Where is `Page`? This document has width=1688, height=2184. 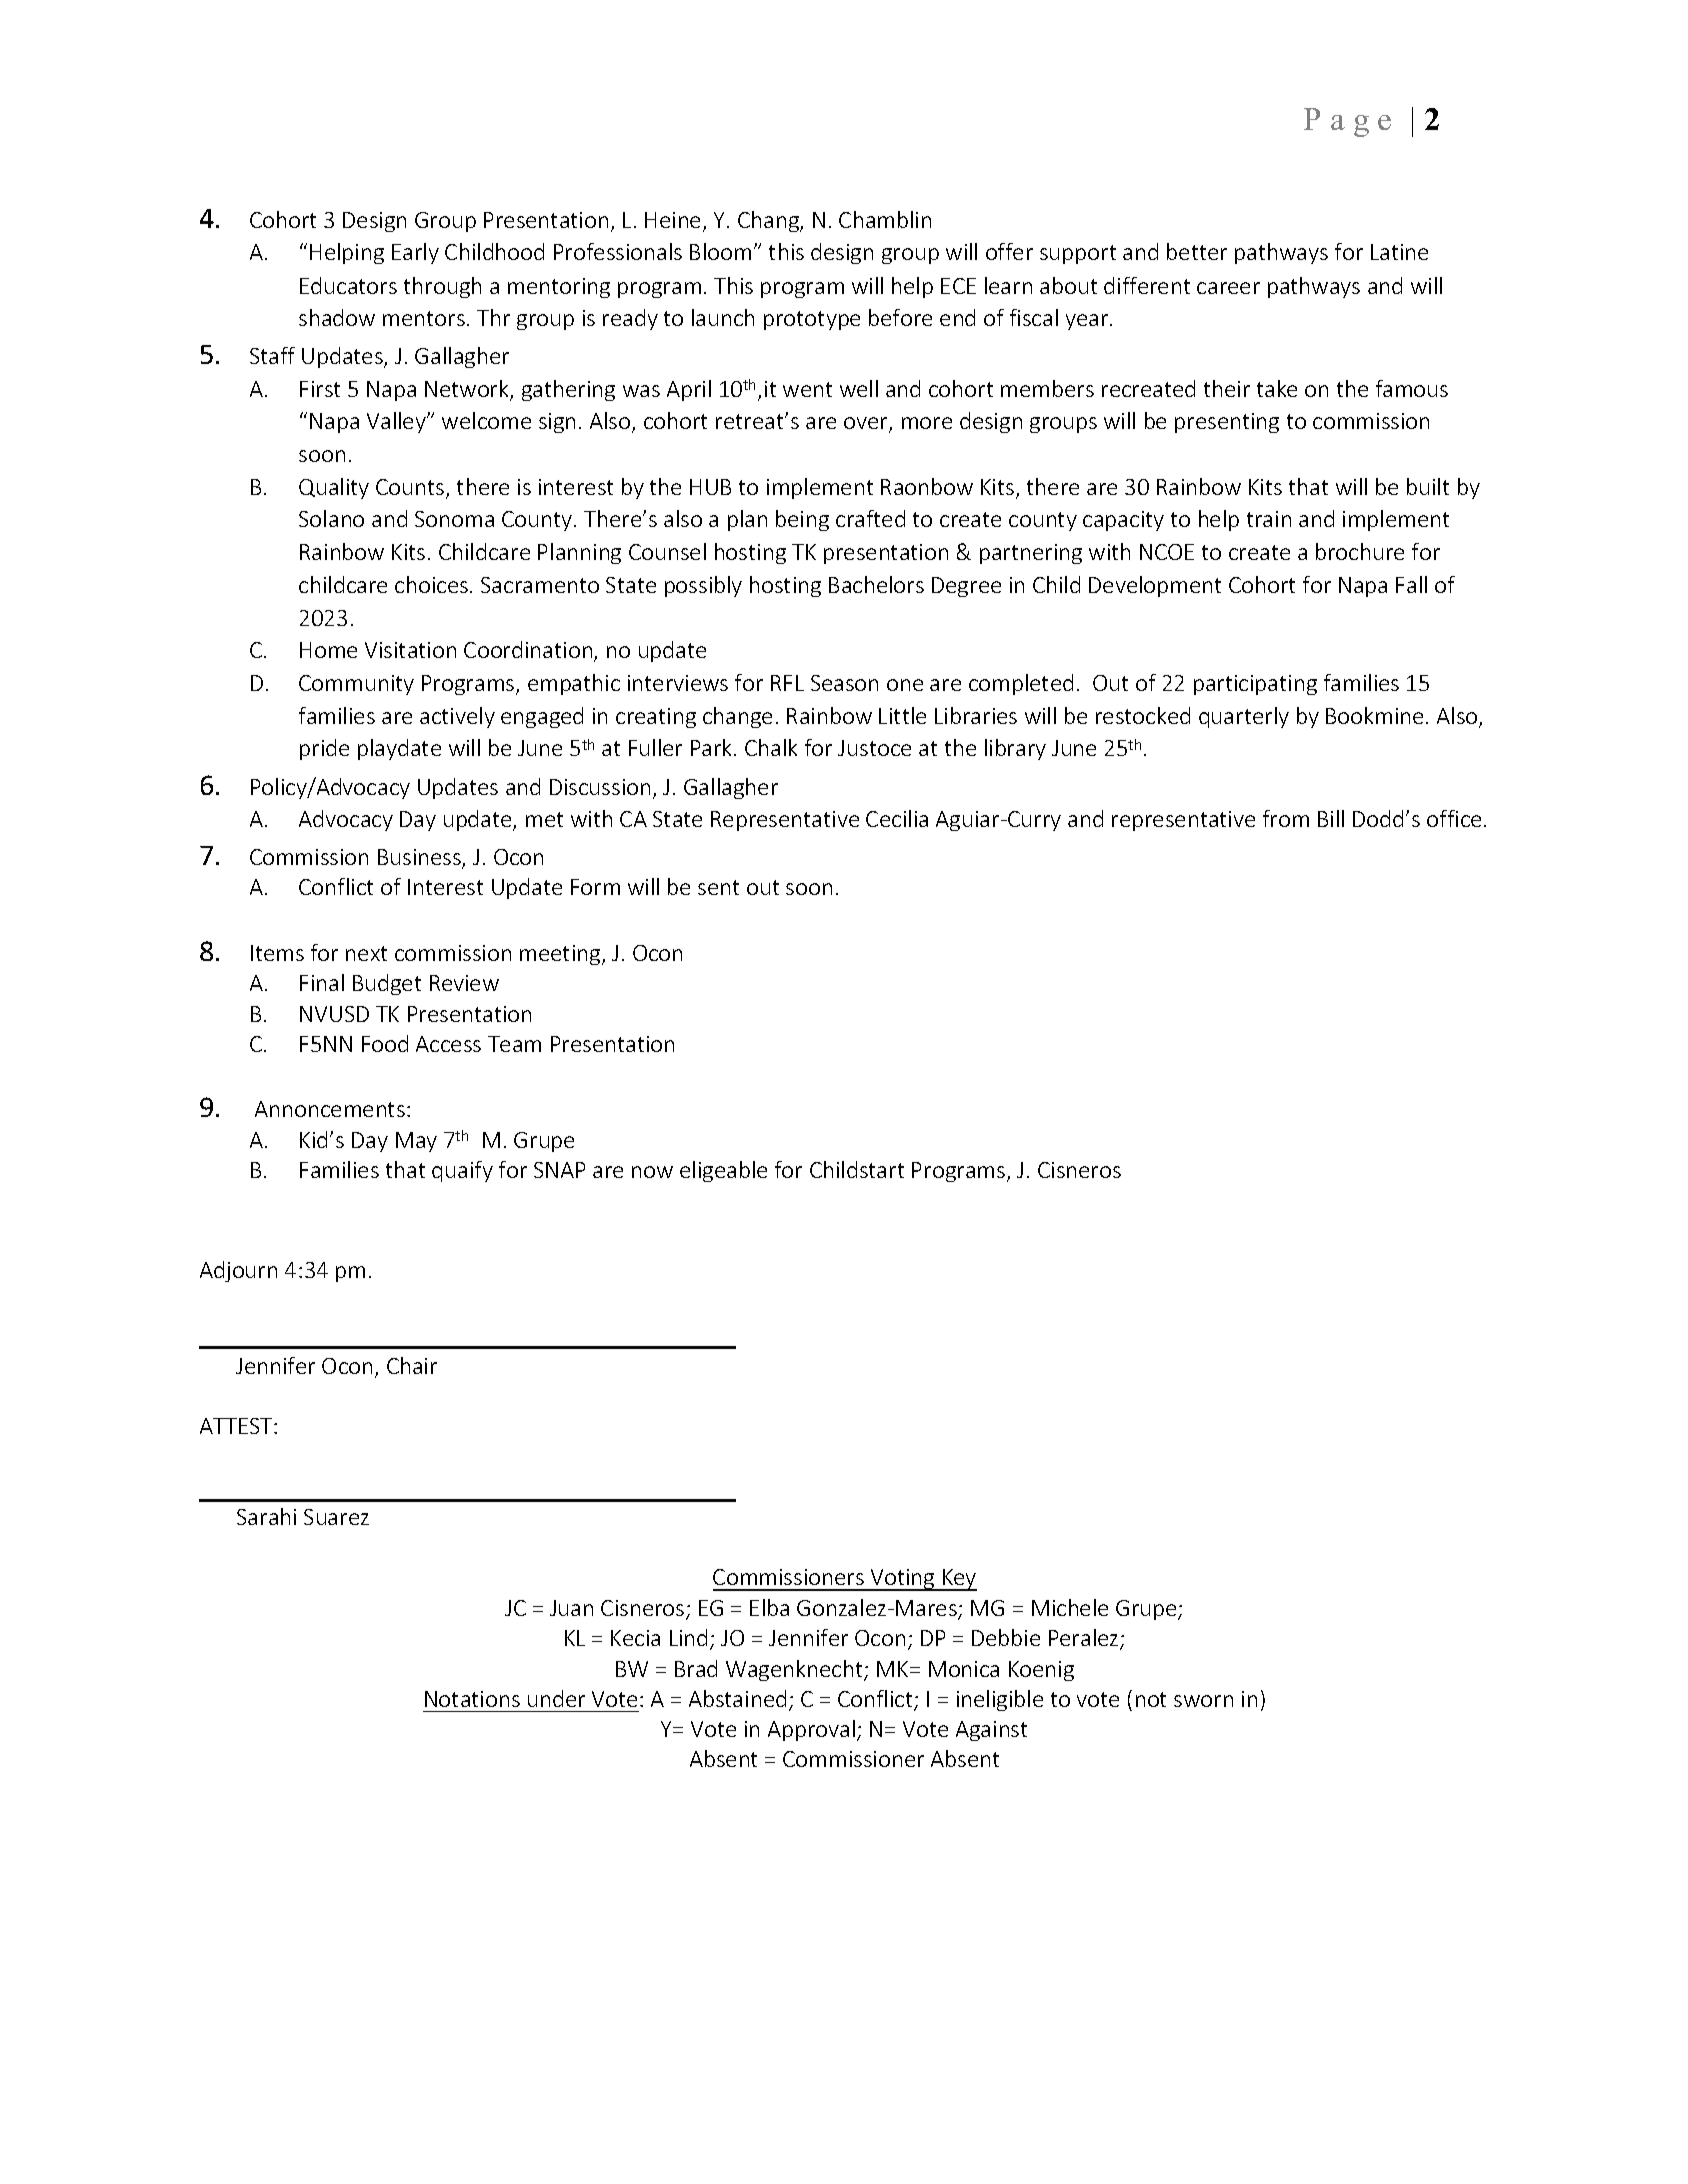 Page is located at coordinates (1347, 122).
